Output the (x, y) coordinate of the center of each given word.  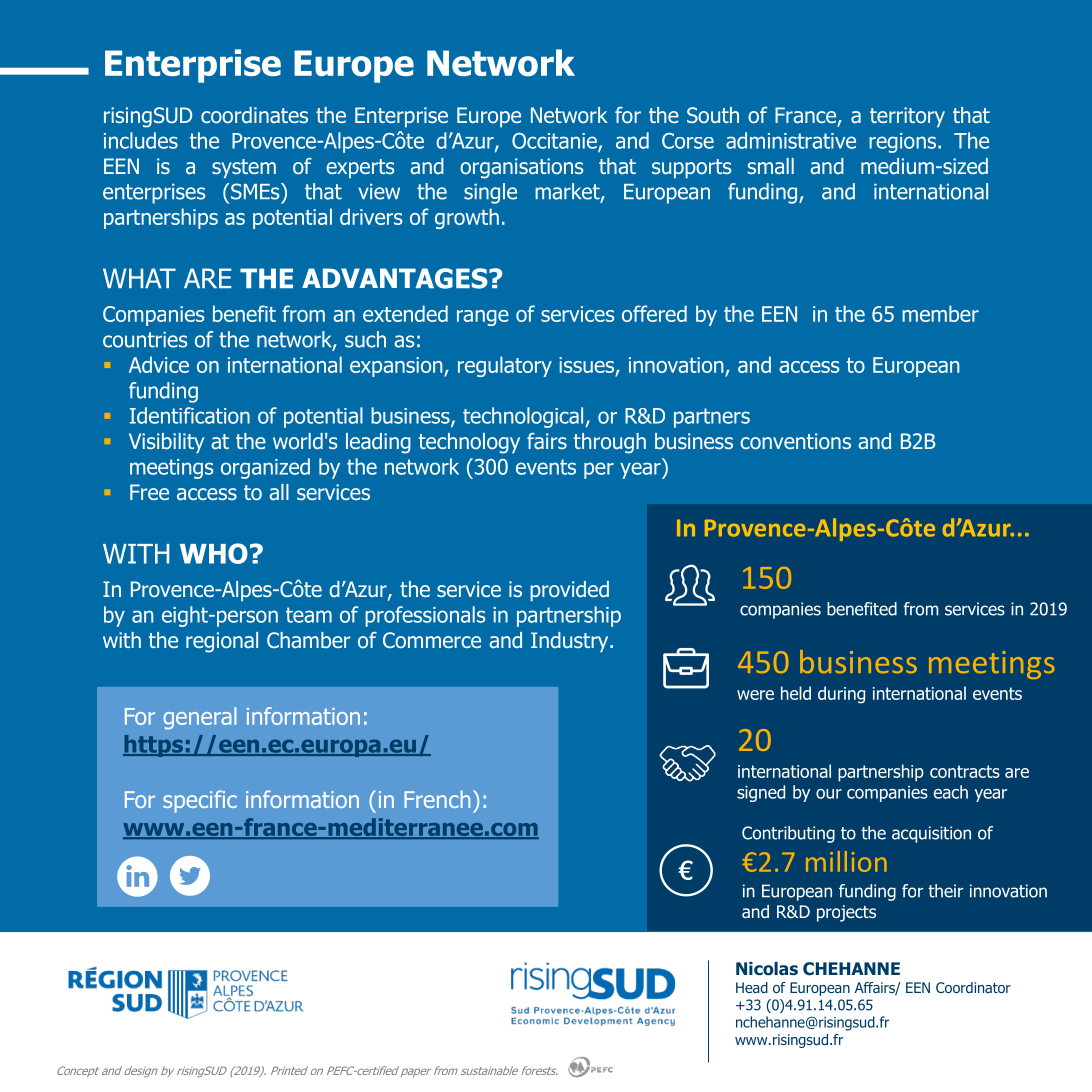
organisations (521, 168)
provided (569, 591)
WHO (214, 553)
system (244, 168)
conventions (795, 441)
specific (200, 801)
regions (904, 143)
